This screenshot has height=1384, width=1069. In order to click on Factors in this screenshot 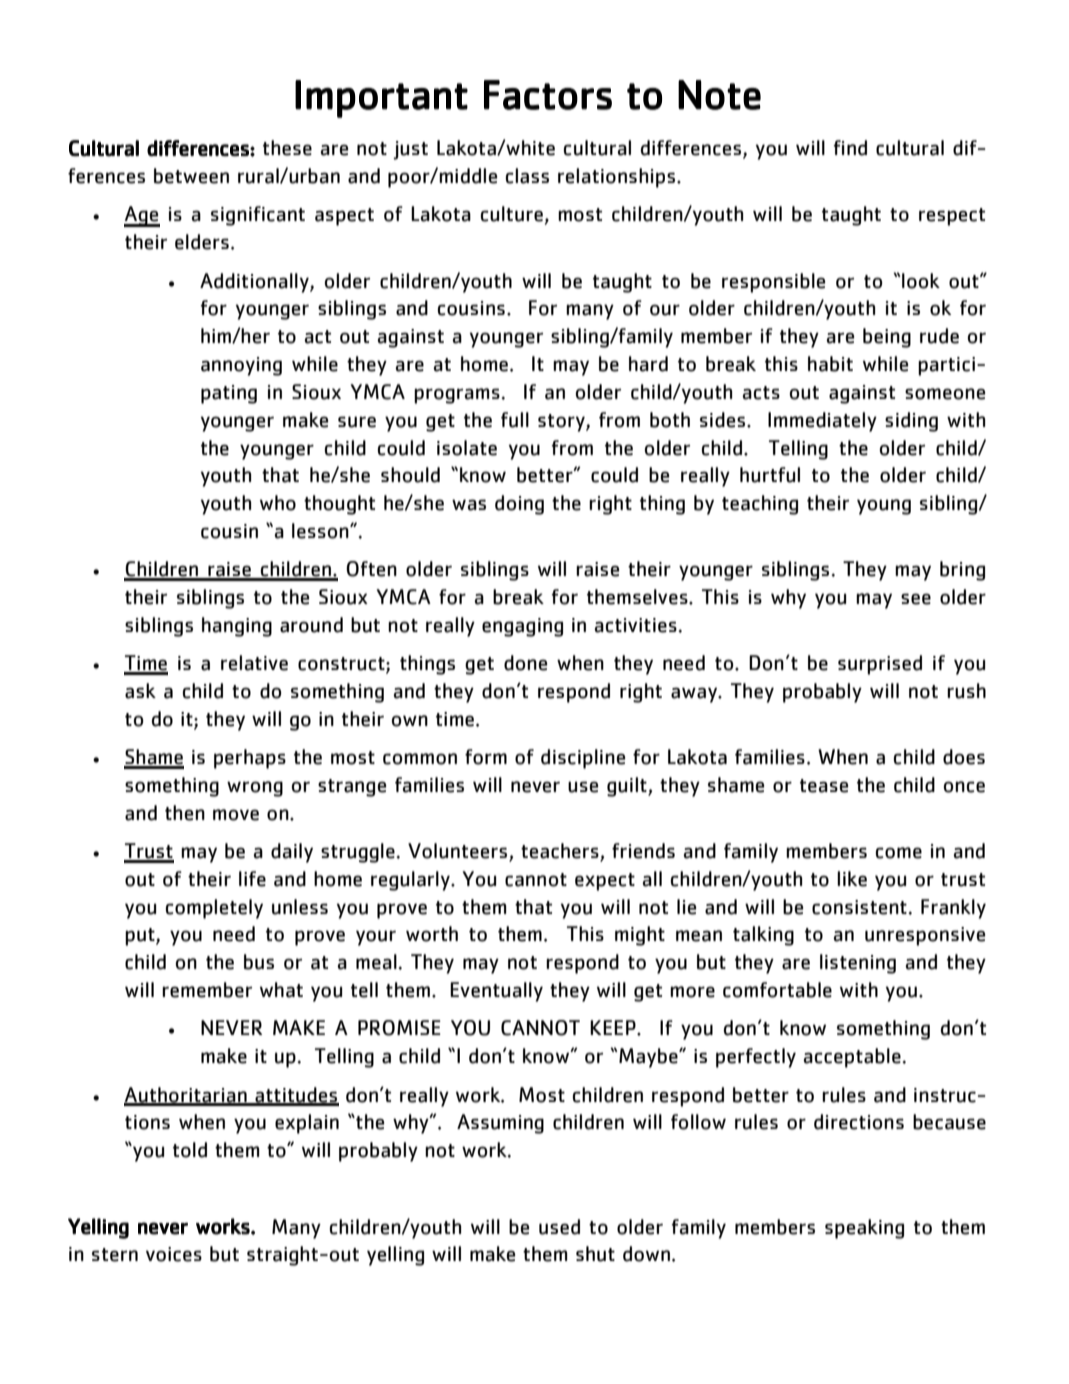, I will do `click(548, 95)`.
